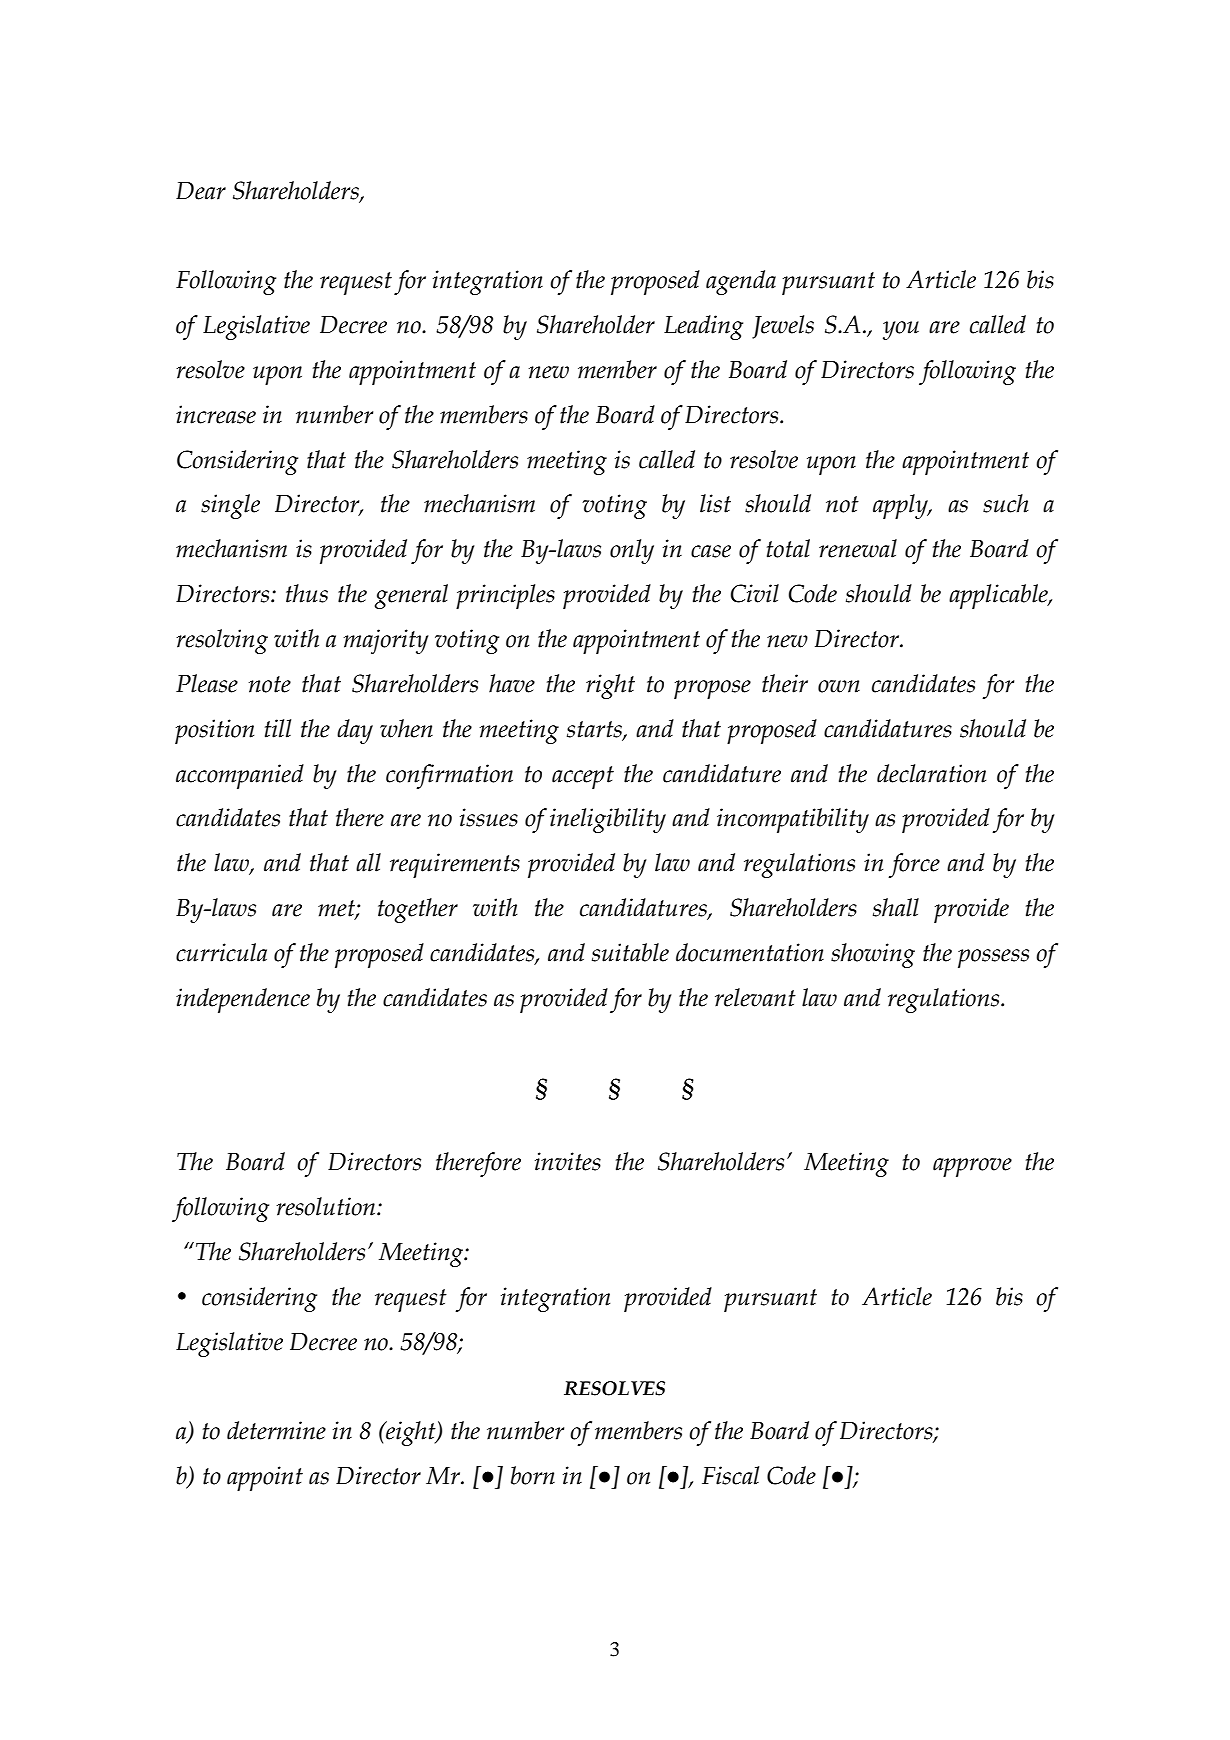 Image resolution: width=1230 pixels, height=1740 pixels. Describe the element at coordinates (741, 282) in the screenshot. I see `agenda` at that location.
